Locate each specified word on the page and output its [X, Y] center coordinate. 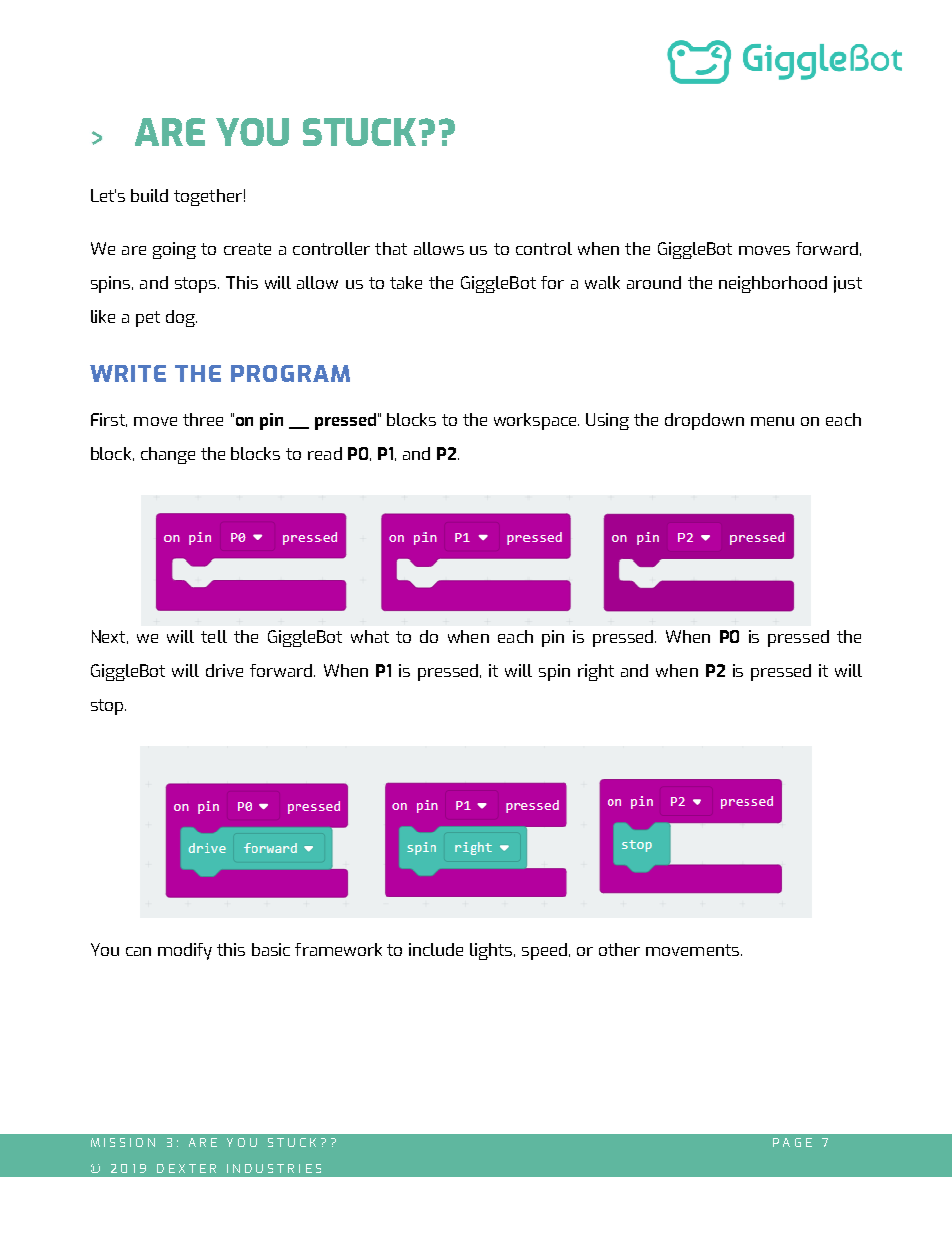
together [208, 197]
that [391, 248]
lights [492, 951]
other [619, 949]
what [370, 636]
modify [185, 951]
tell [214, 636]
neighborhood [773, 284]
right [596, 672]
